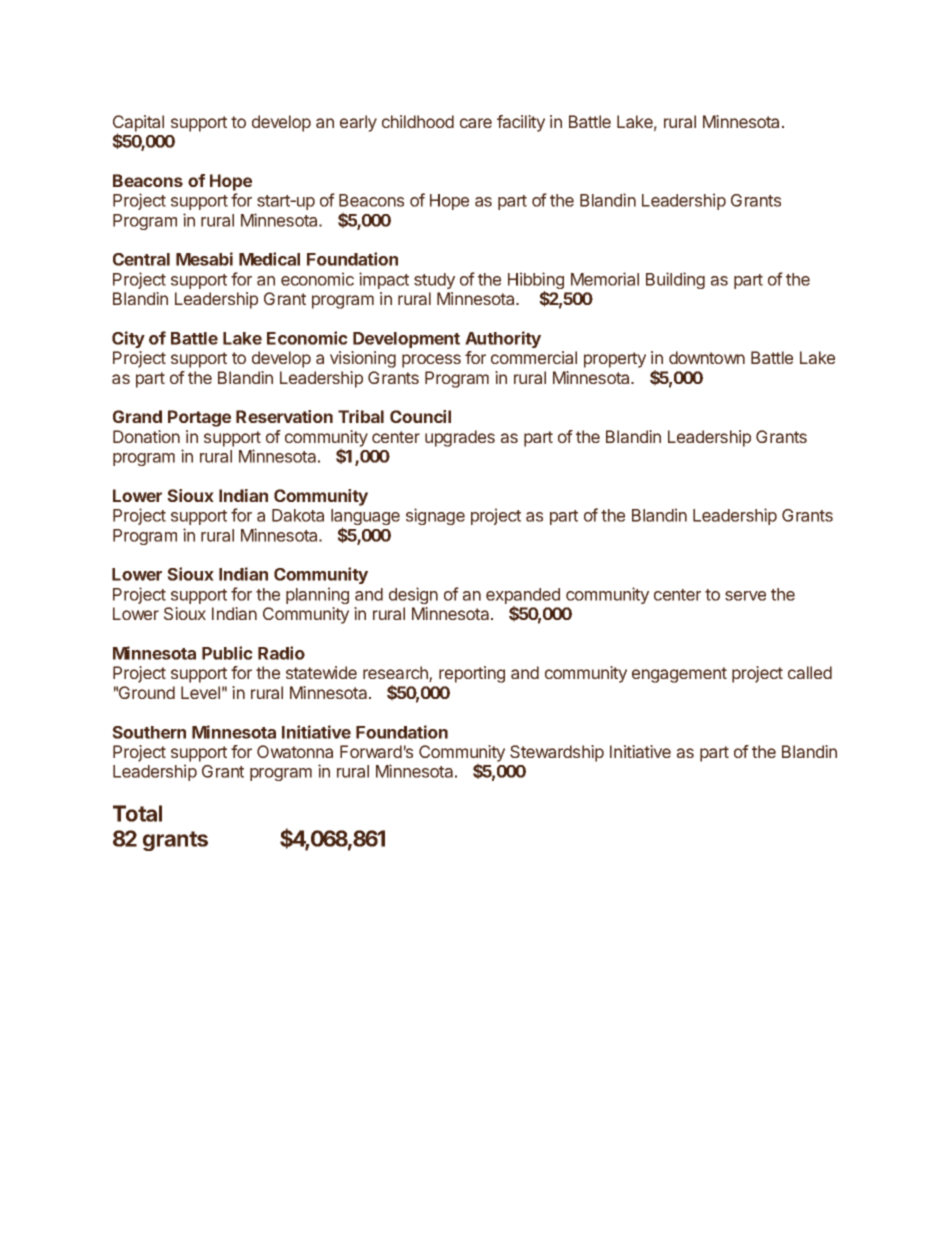  Describe the element at coordinates (476, 123) in the document. I see `care` at that location.
